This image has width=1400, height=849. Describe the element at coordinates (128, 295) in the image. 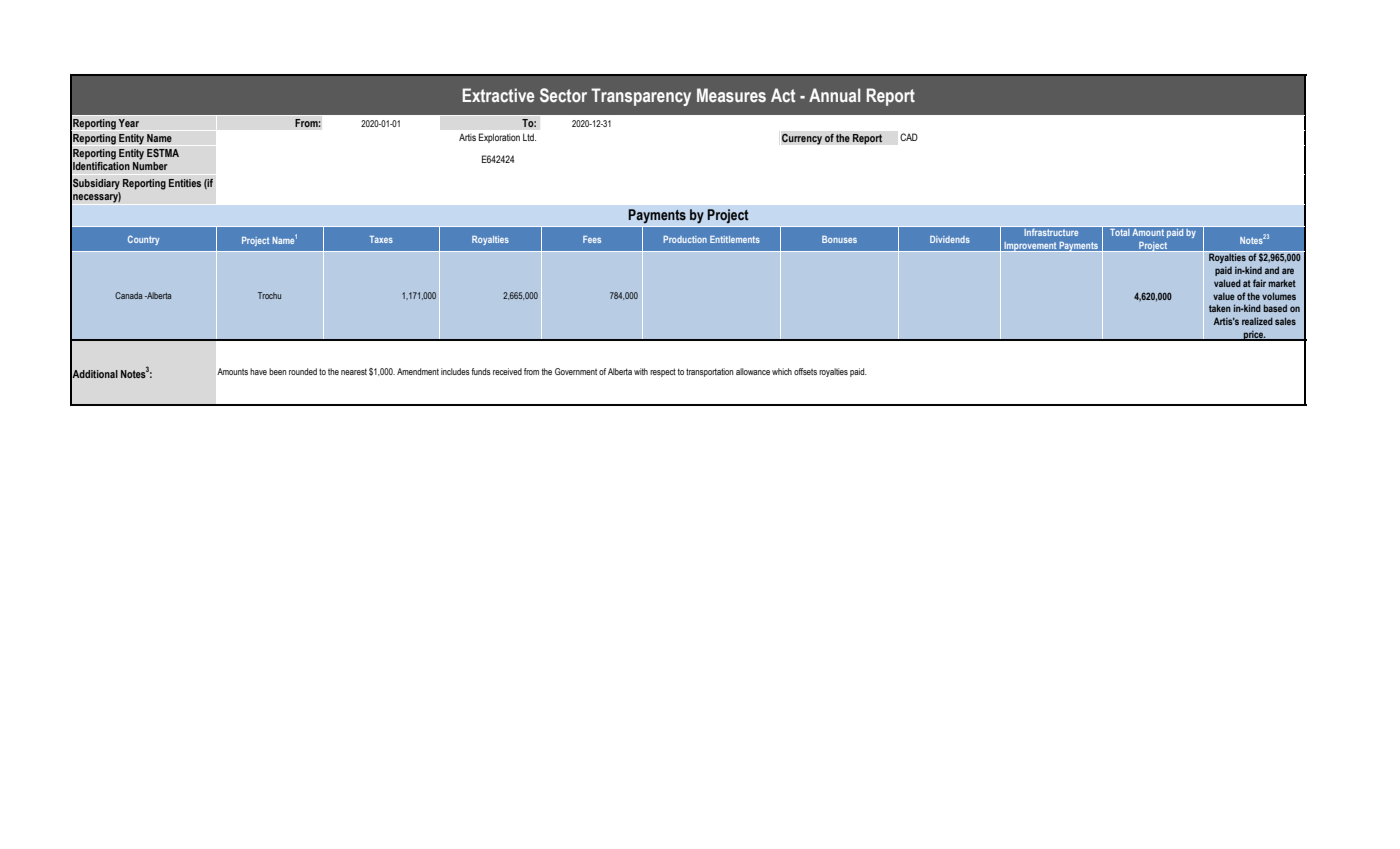

I see `Canada` at that location.
